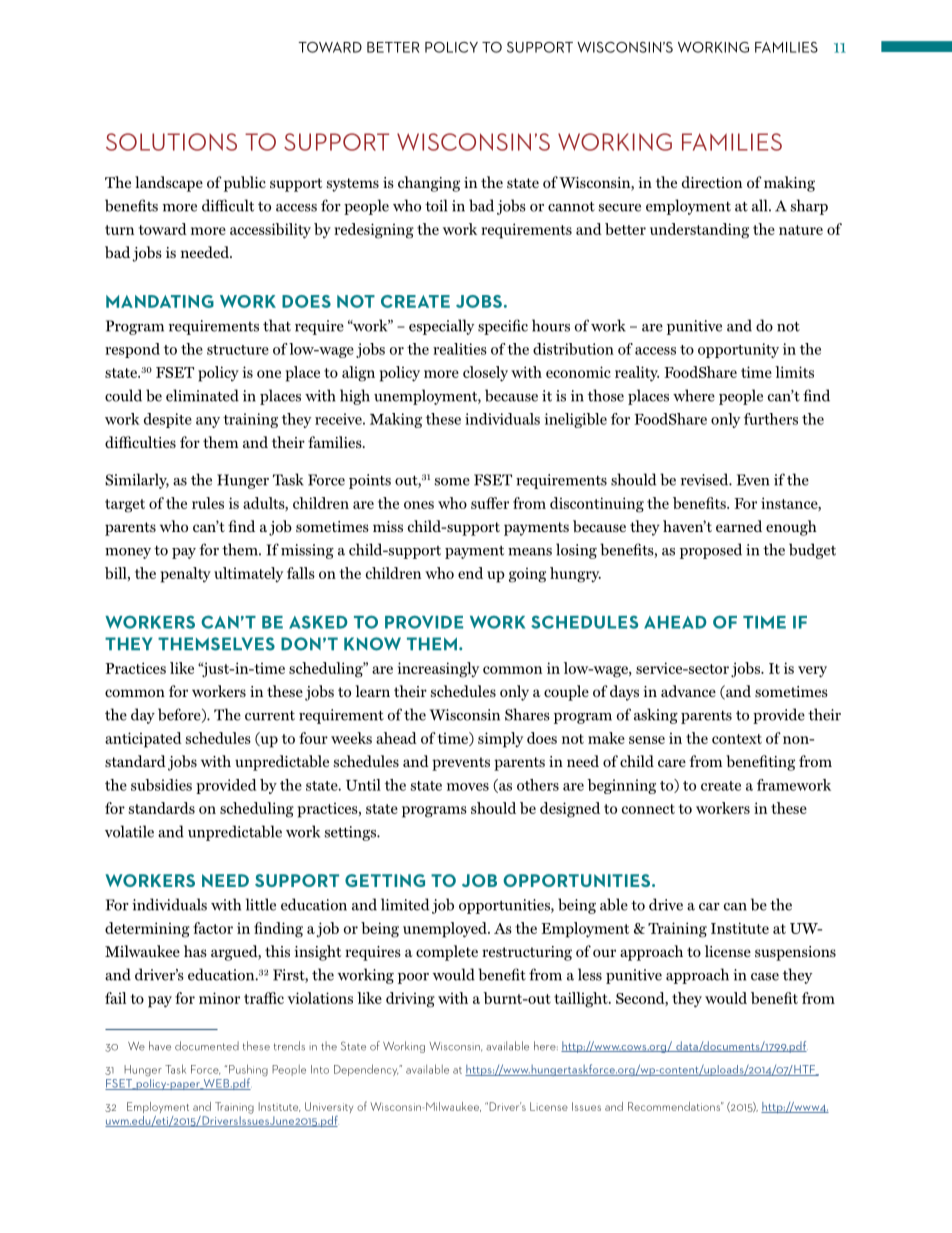 Image resolution: width=952 pixels, height=1233 pixels. Describe the element at coordinates (161, 785) in the screenshot. I see `subsidies` at that location.
